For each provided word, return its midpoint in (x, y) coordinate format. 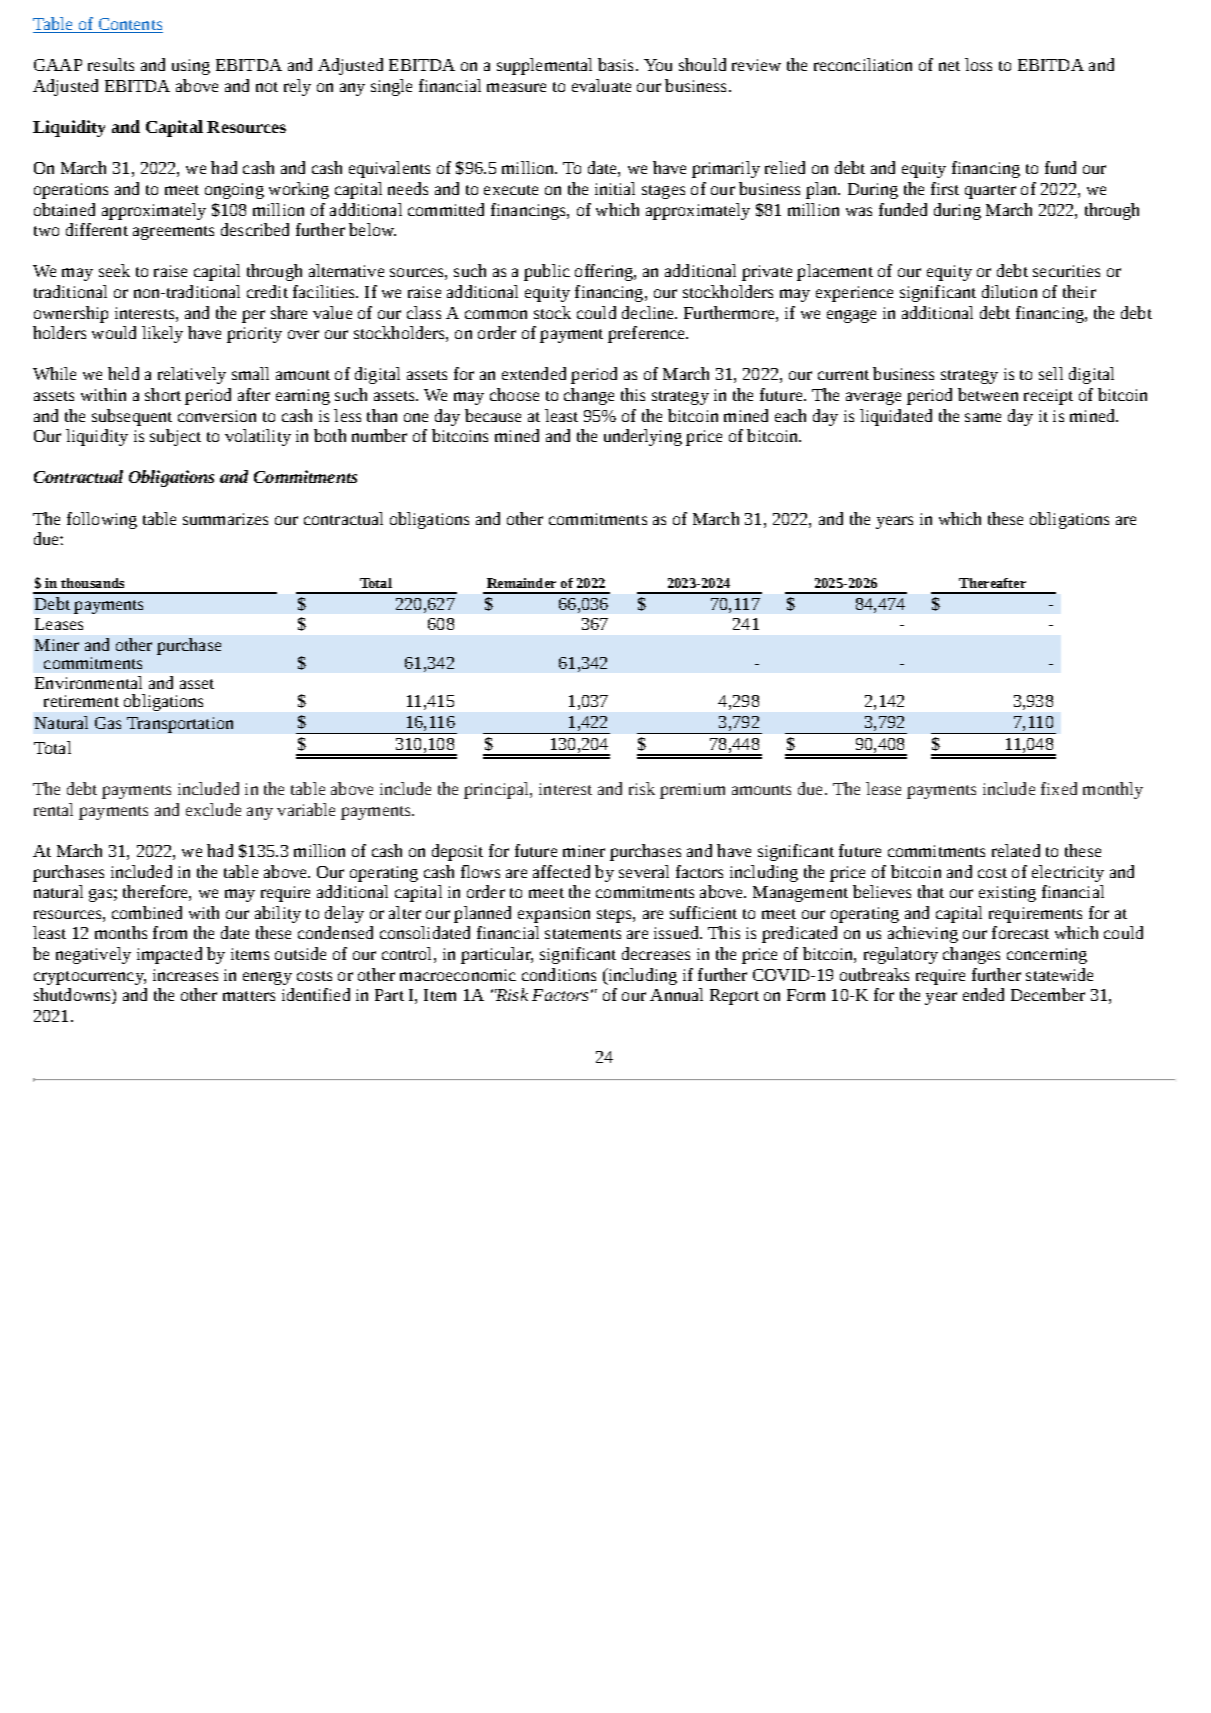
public (547, 272)
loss (978, 64)
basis (617, 64)
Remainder (521, 583)
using (191, 67)
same (983, 417)
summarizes (225, 519)
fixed (1059, 788)
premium (692, 791)
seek (114, 270)
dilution (1009, 291)
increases (185, 975)
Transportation (180, 725)
